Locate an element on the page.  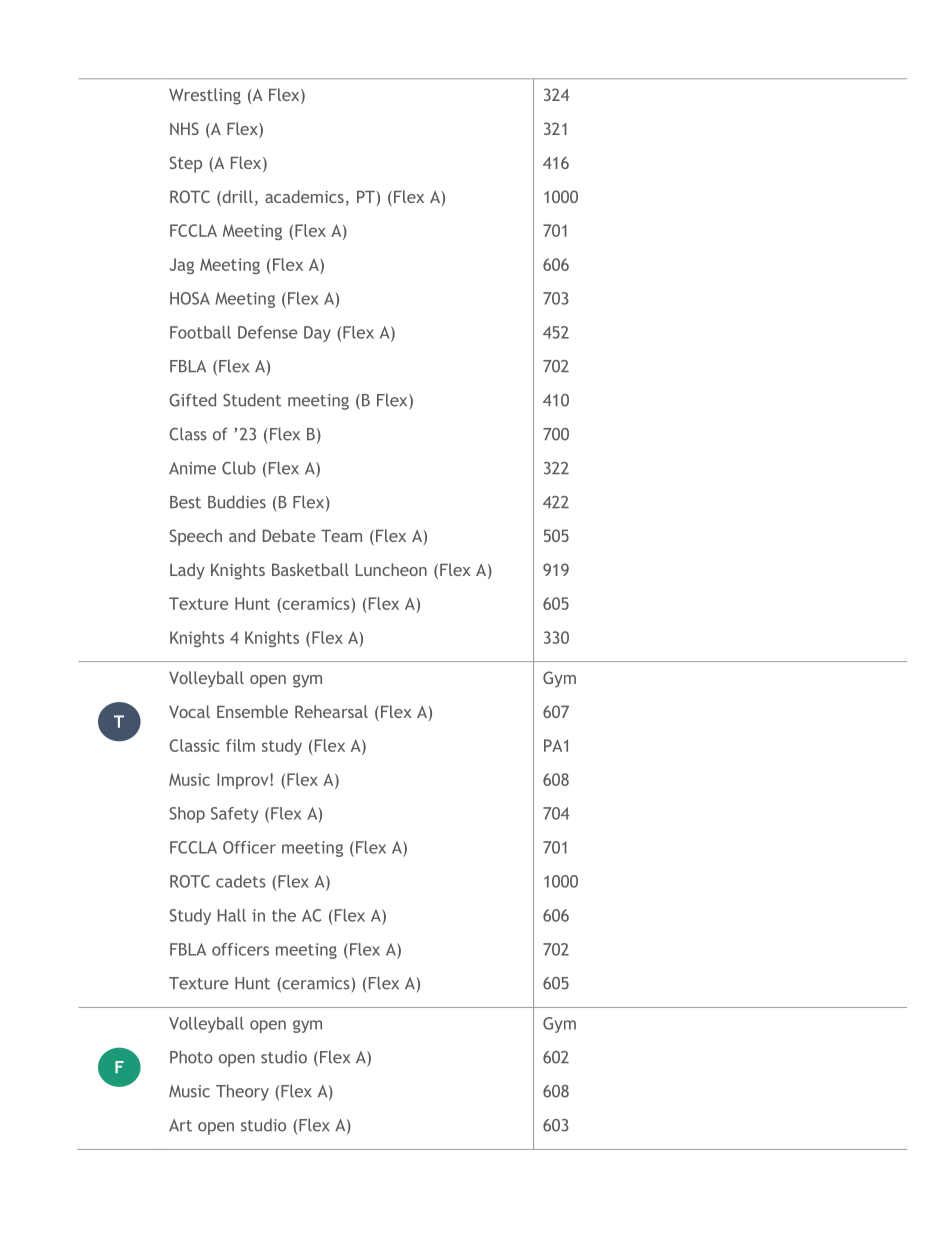
cadets is located at coordinates (241, 881).
